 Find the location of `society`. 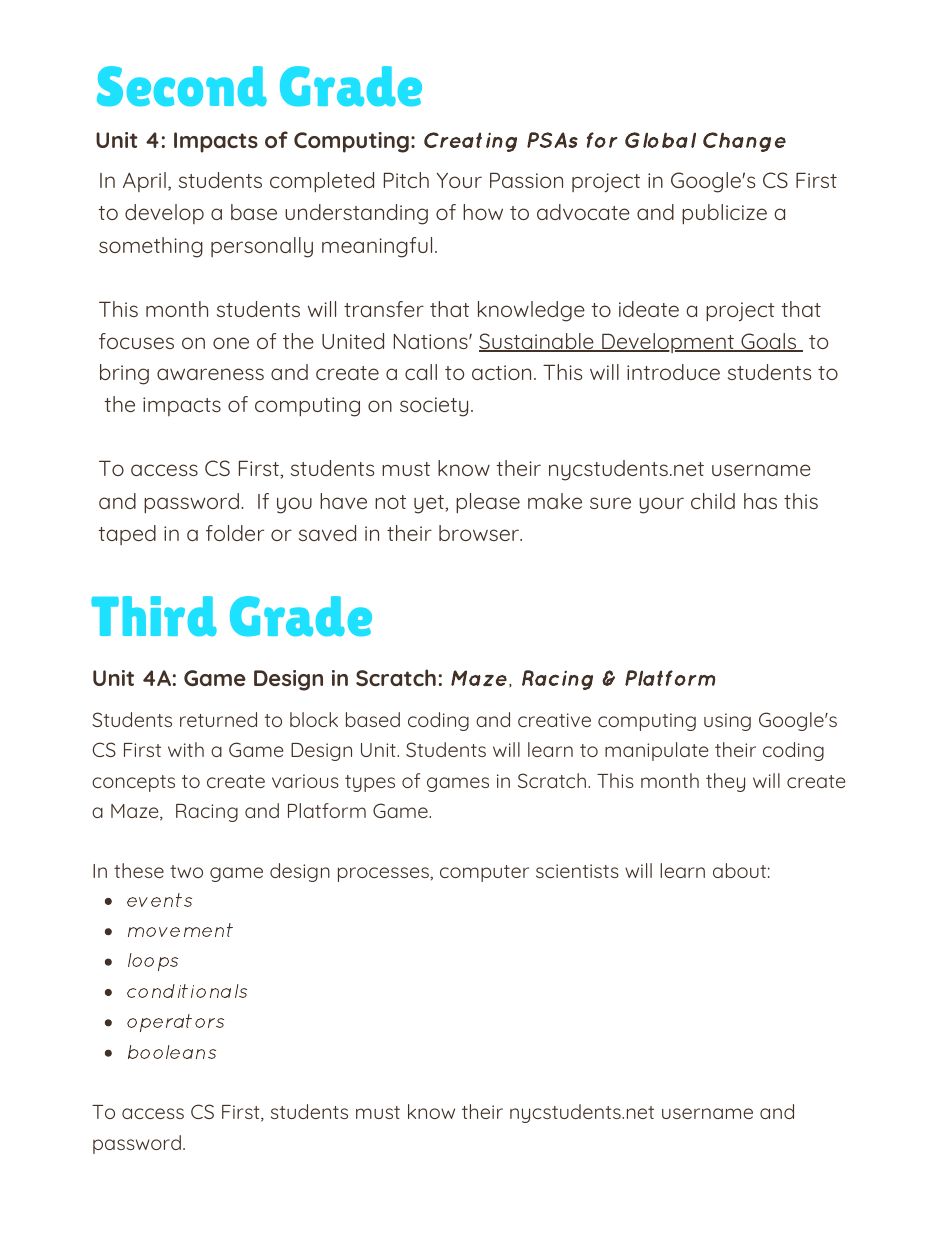

society is located at coordinates (434, 407).
